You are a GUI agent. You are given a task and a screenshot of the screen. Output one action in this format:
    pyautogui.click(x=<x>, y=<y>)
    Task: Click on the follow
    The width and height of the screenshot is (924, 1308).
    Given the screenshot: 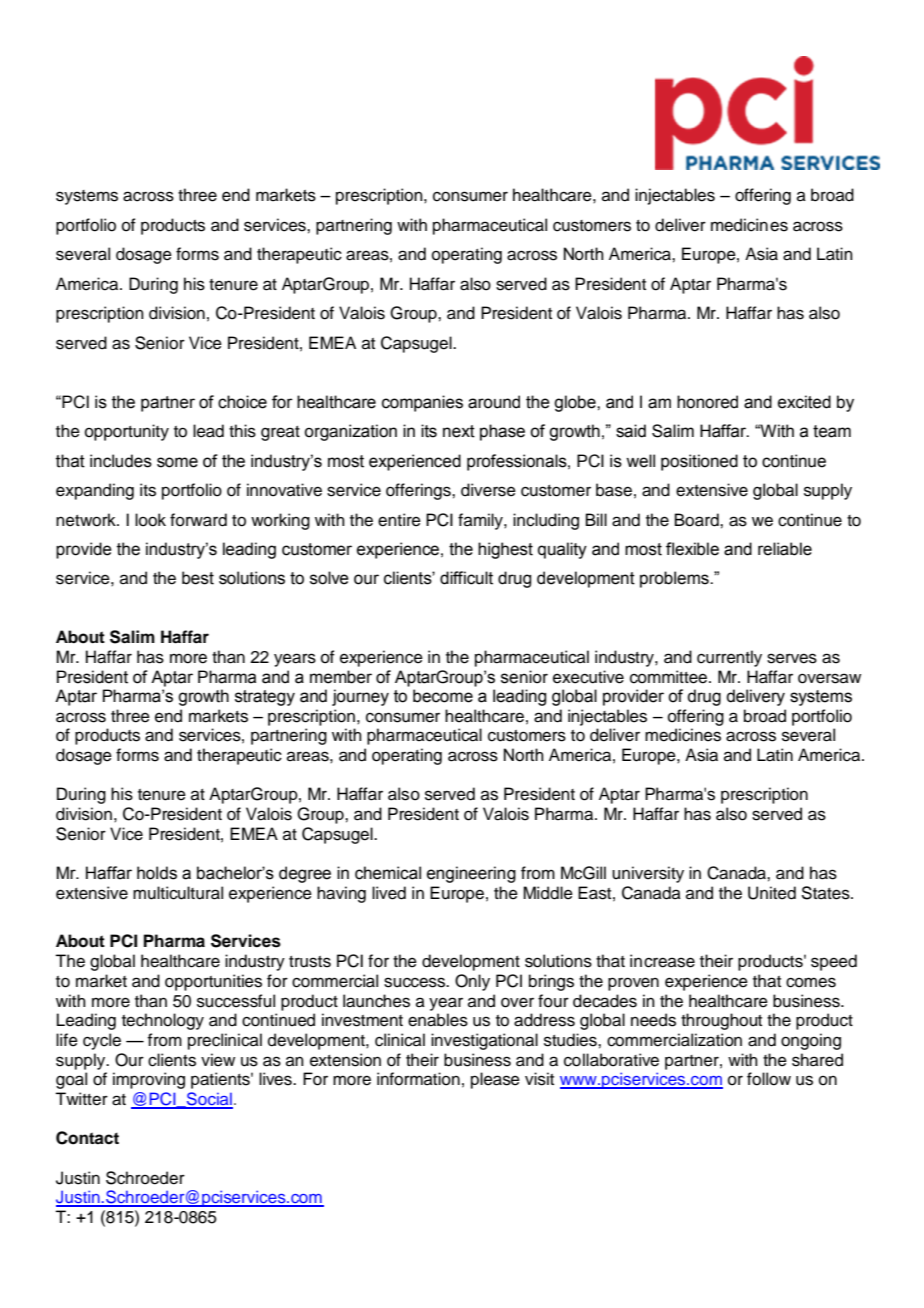 What is the action you would take?
    pyautogui.click(x=769, y=1079)
